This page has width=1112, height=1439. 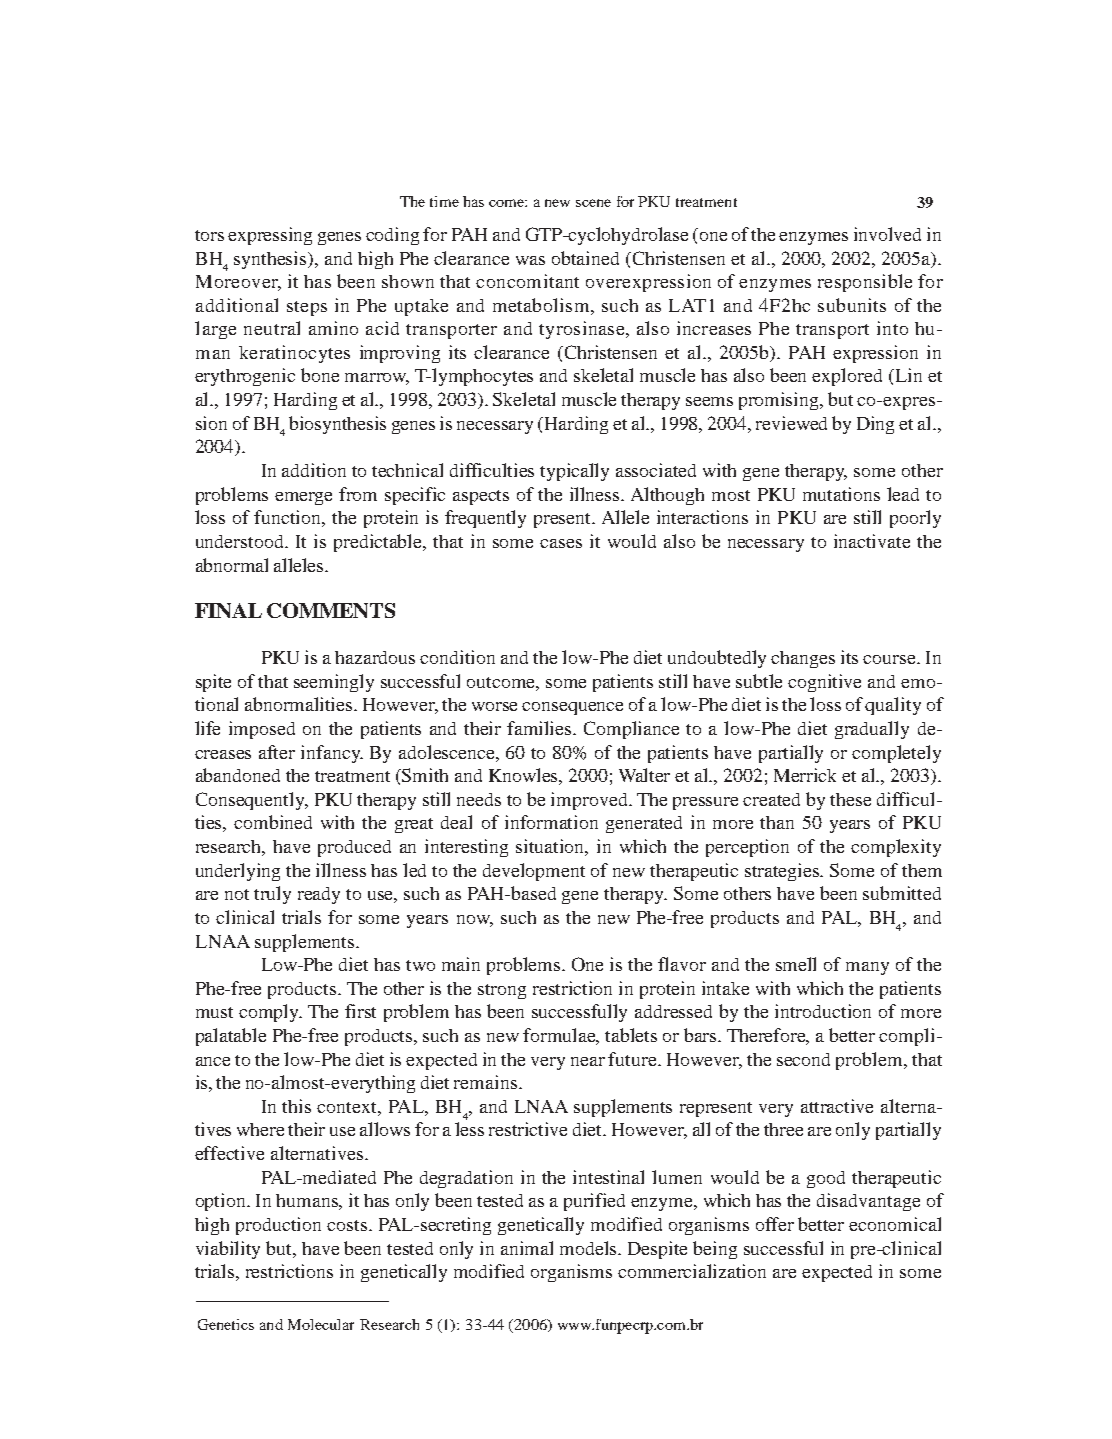 What do you see at coordinates (823, 1011) in the page?
I see `introduction` at bounding box center [823, 1011].
